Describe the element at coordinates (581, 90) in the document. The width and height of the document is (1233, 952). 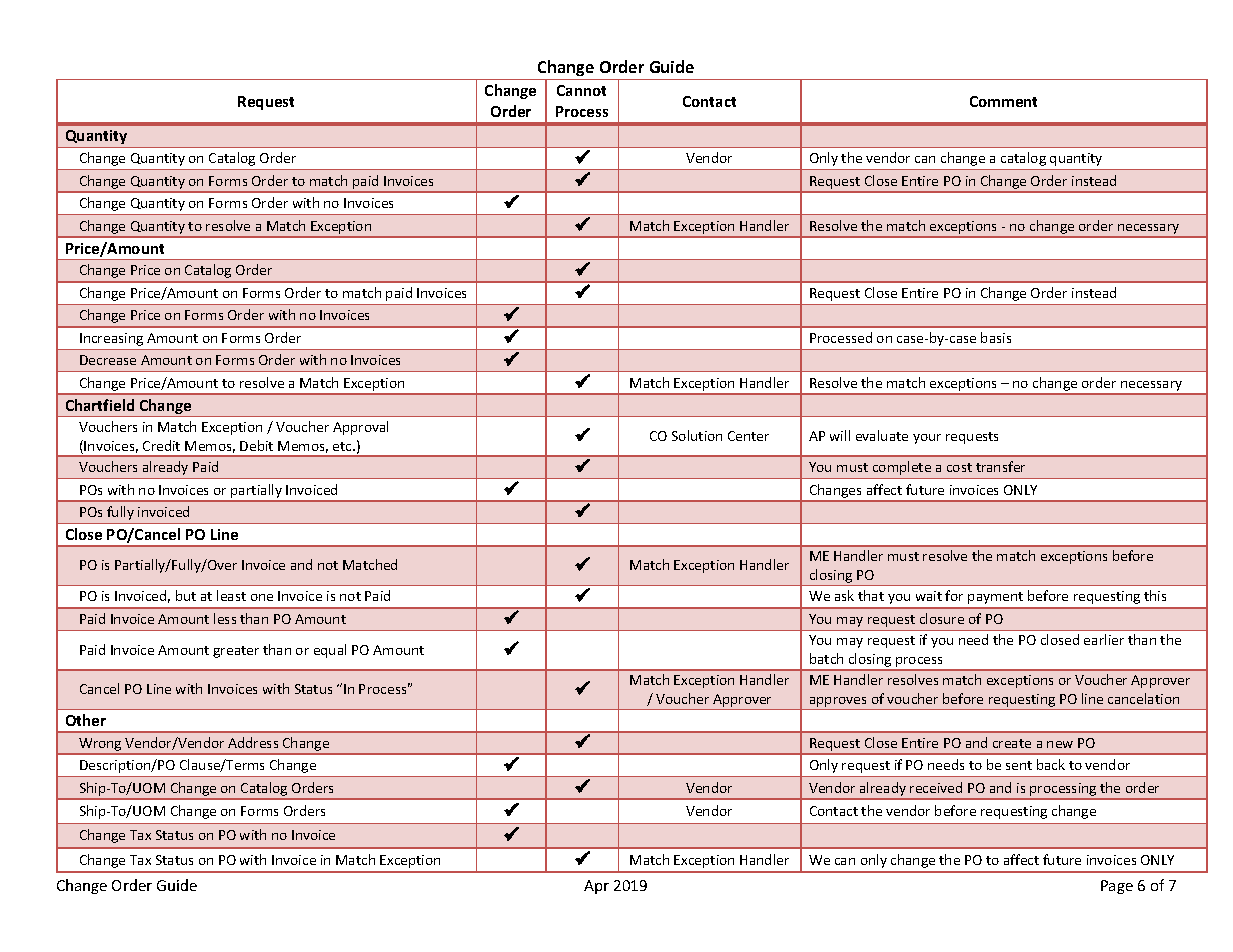
I see `Cannot` at that location.
